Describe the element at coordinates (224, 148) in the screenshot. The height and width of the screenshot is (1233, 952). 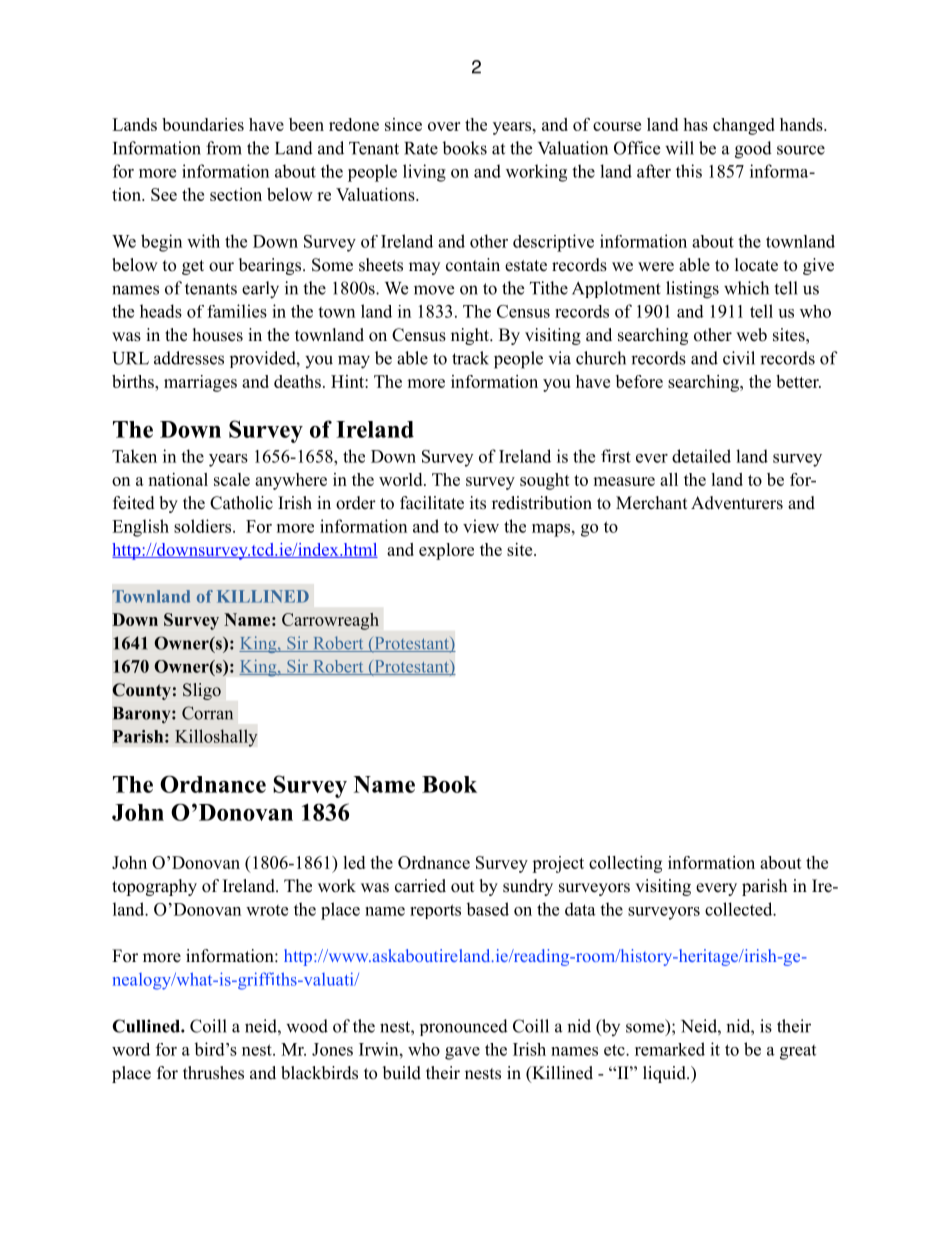
I see `from` at that location.
